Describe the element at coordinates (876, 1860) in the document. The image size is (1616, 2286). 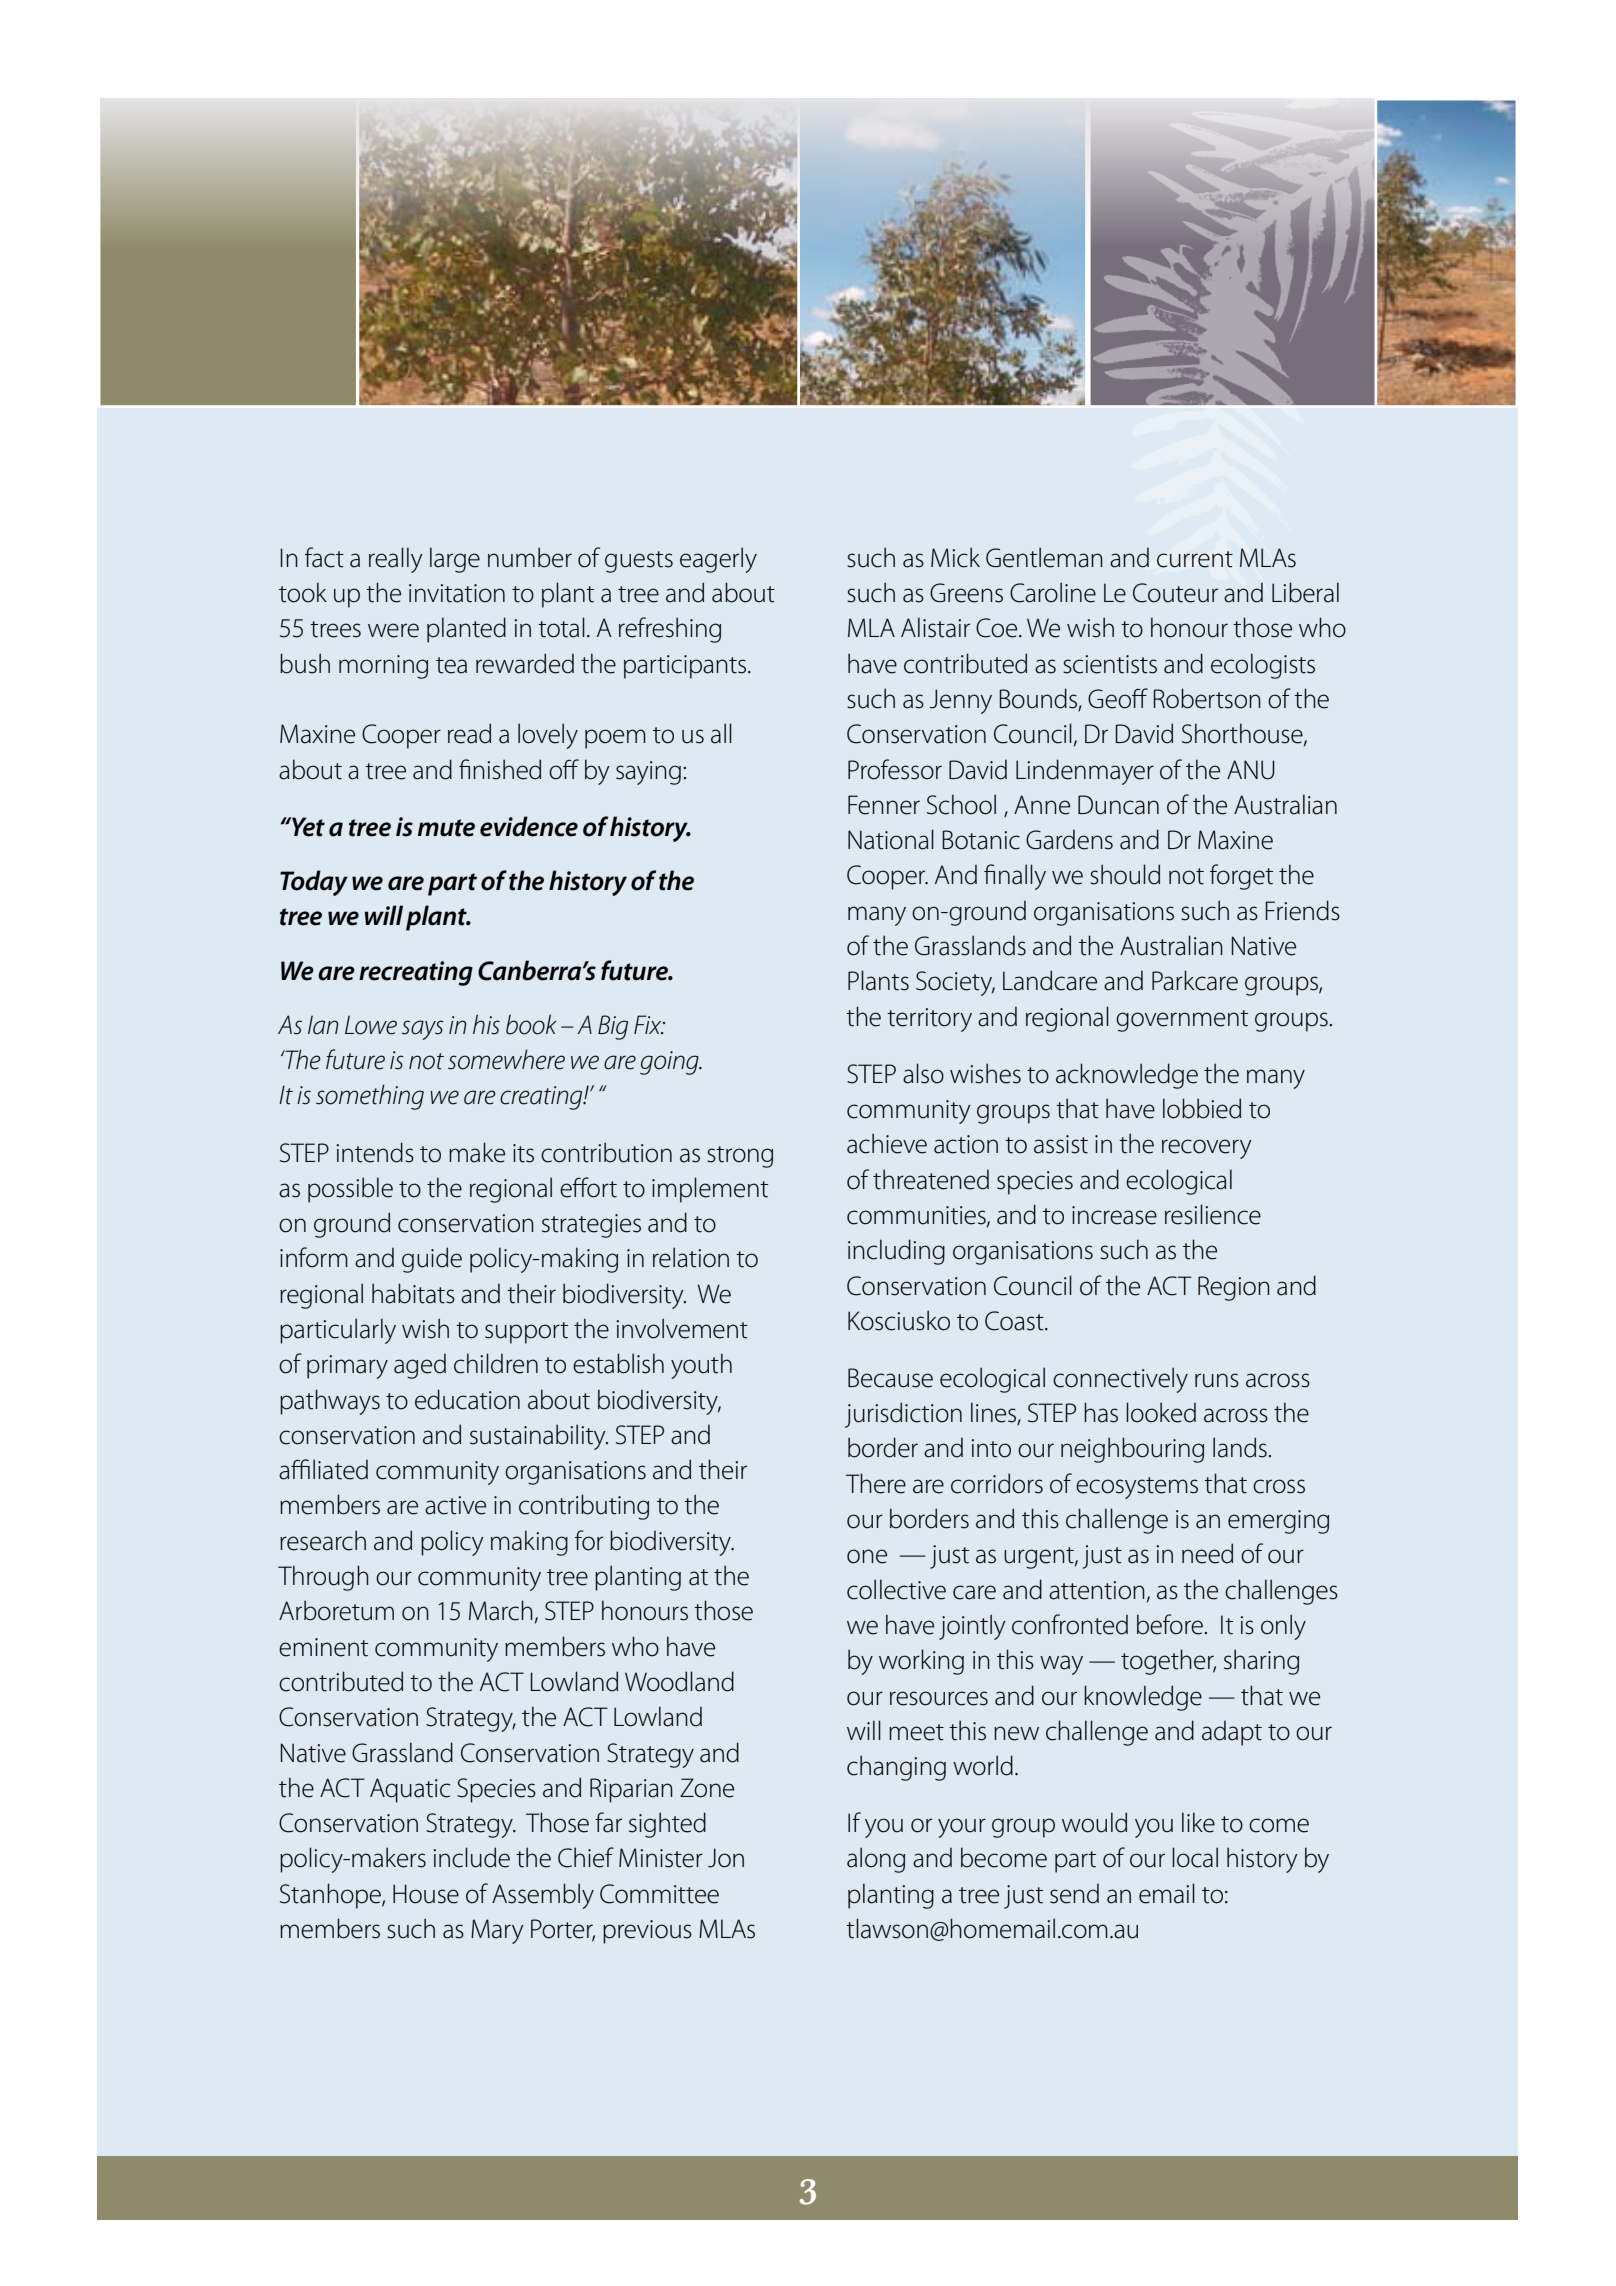
I see `along` at that location.
